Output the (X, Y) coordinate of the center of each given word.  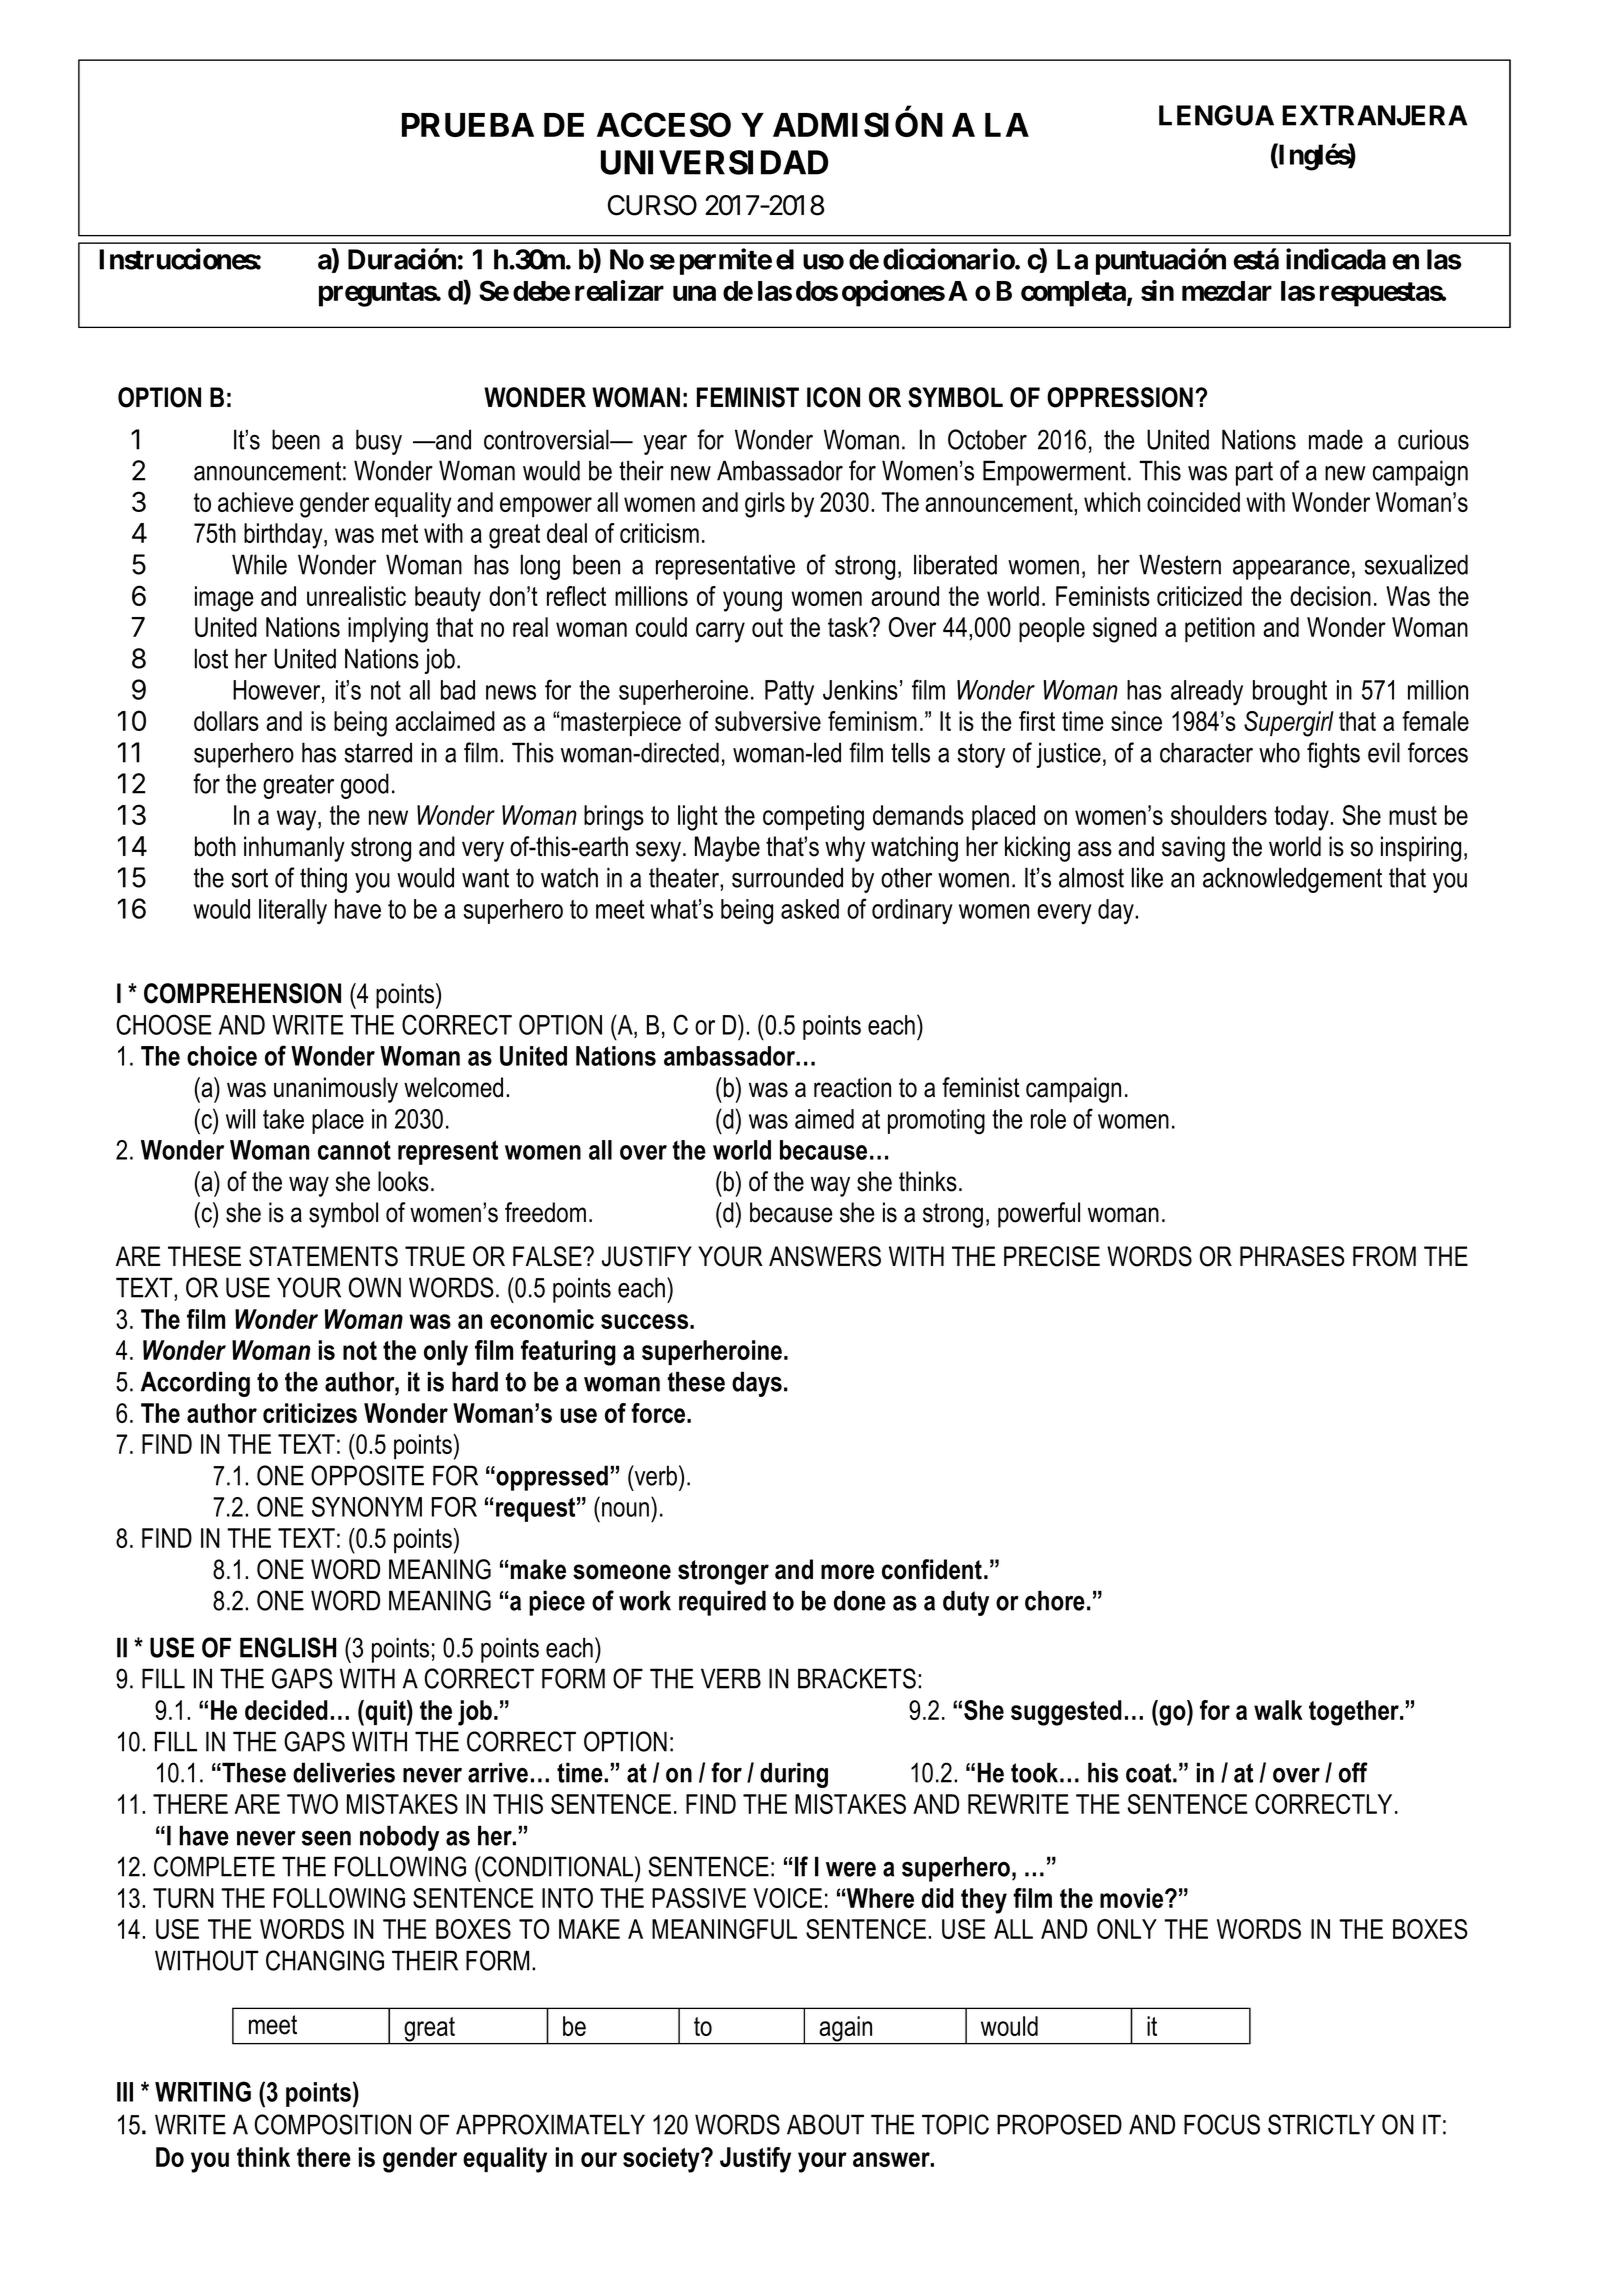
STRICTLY (1321, 2124)
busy (379, 442)
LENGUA (1216, 115)
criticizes (310, 1413)
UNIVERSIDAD (714, 162)
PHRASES (1292, 1256)
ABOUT (825, 2124)
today (1302, 818)
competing (813, 818)
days (757, 1384)
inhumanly (294, 849)
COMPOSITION (332, 2124)
